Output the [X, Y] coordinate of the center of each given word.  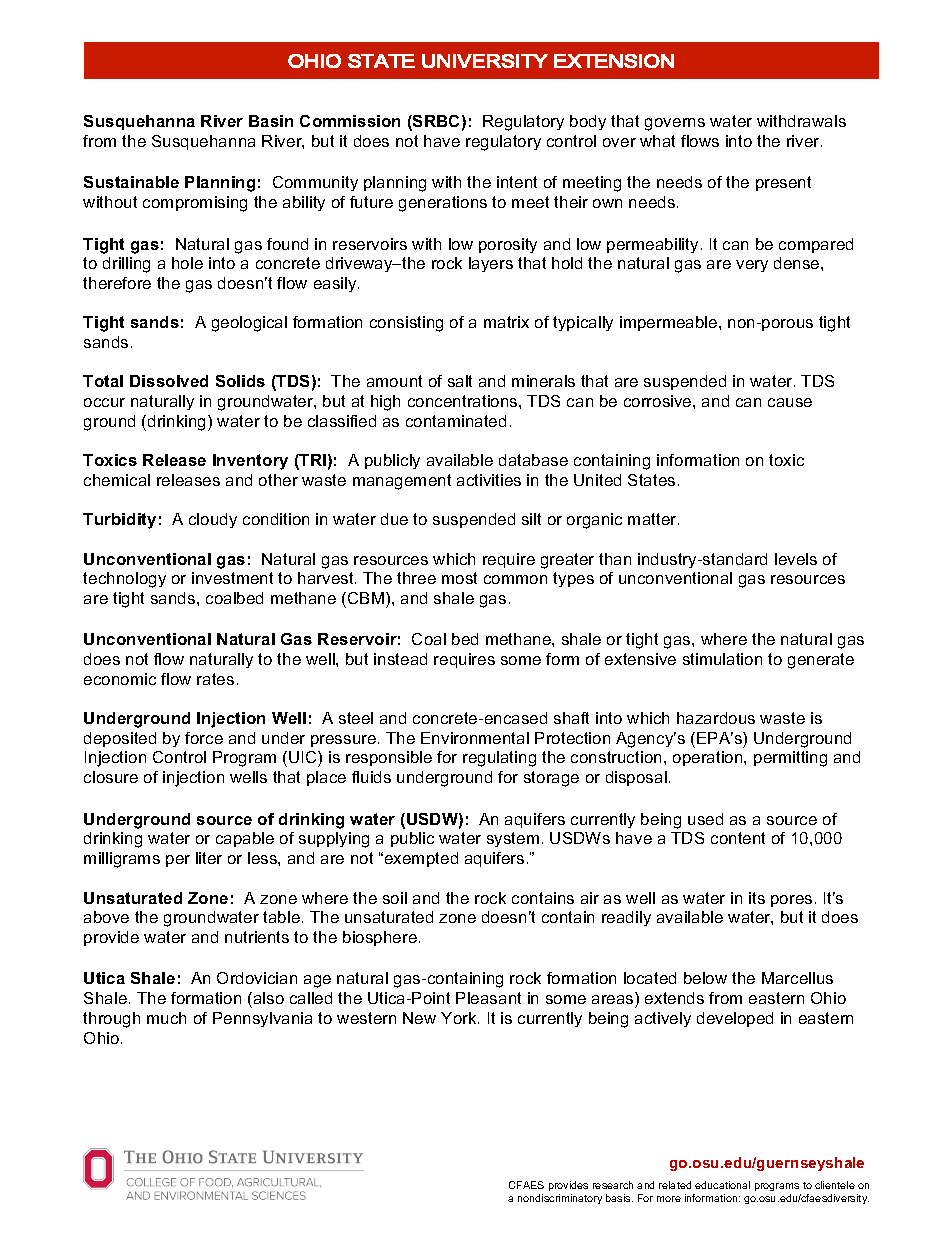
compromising [195, 204]
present [783, 183]
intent [517, 182]
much [166, 1018]
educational [722, 1185]
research [613, 1185]
